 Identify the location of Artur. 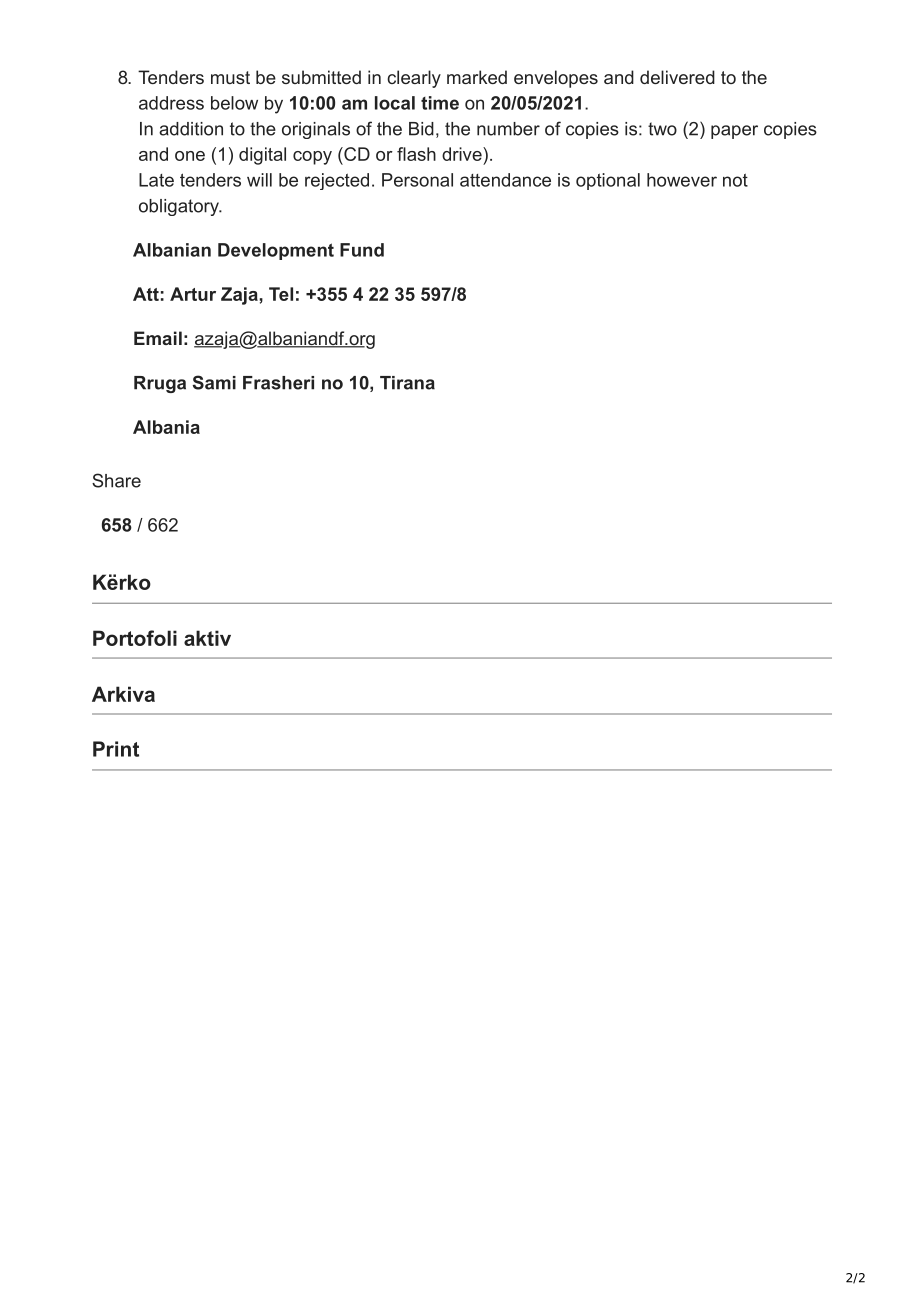
(193, 294).
